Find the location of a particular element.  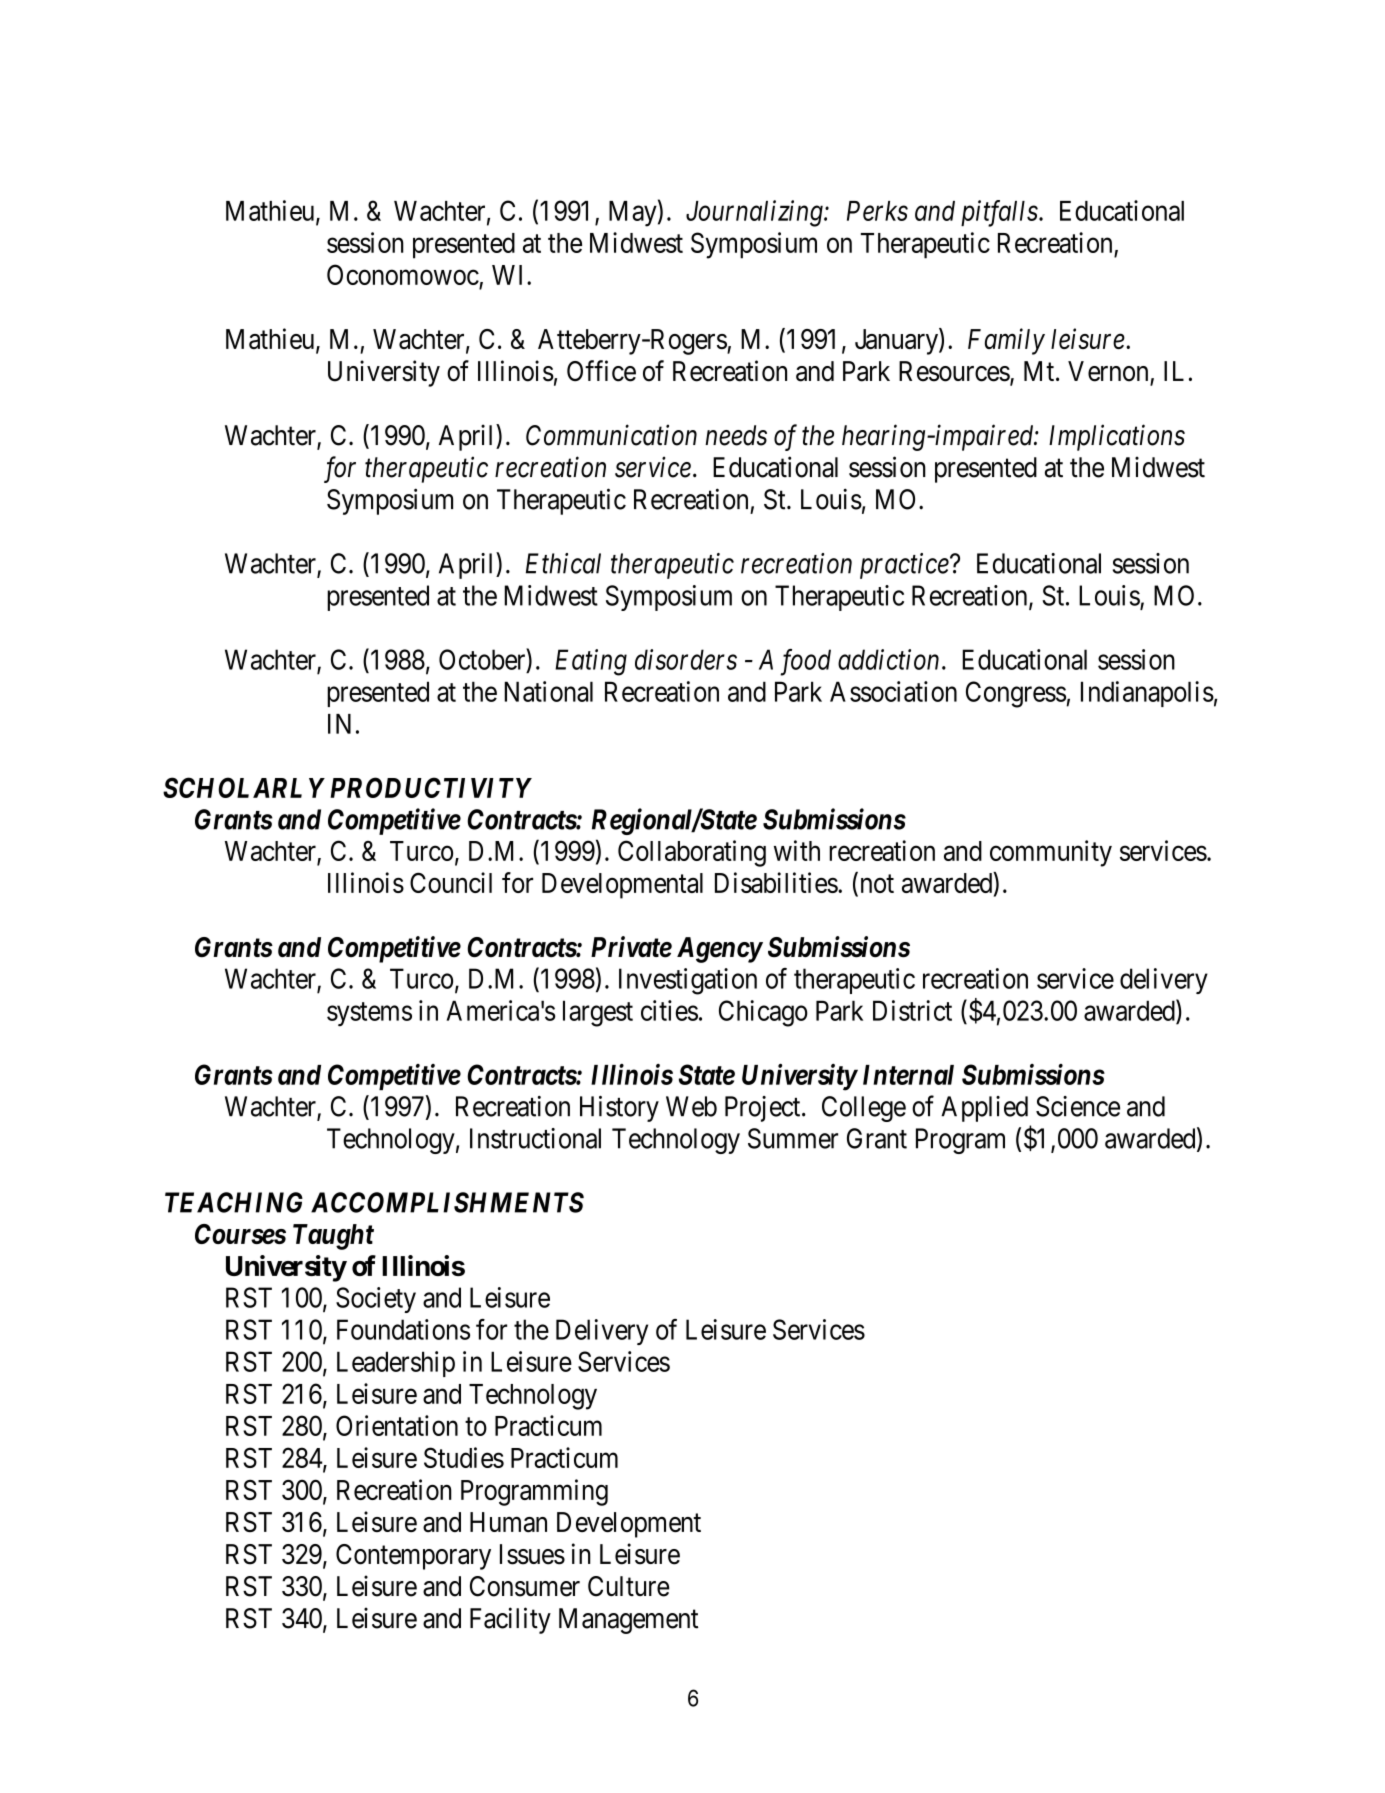

Web is located at coordinates (691, 1106).
